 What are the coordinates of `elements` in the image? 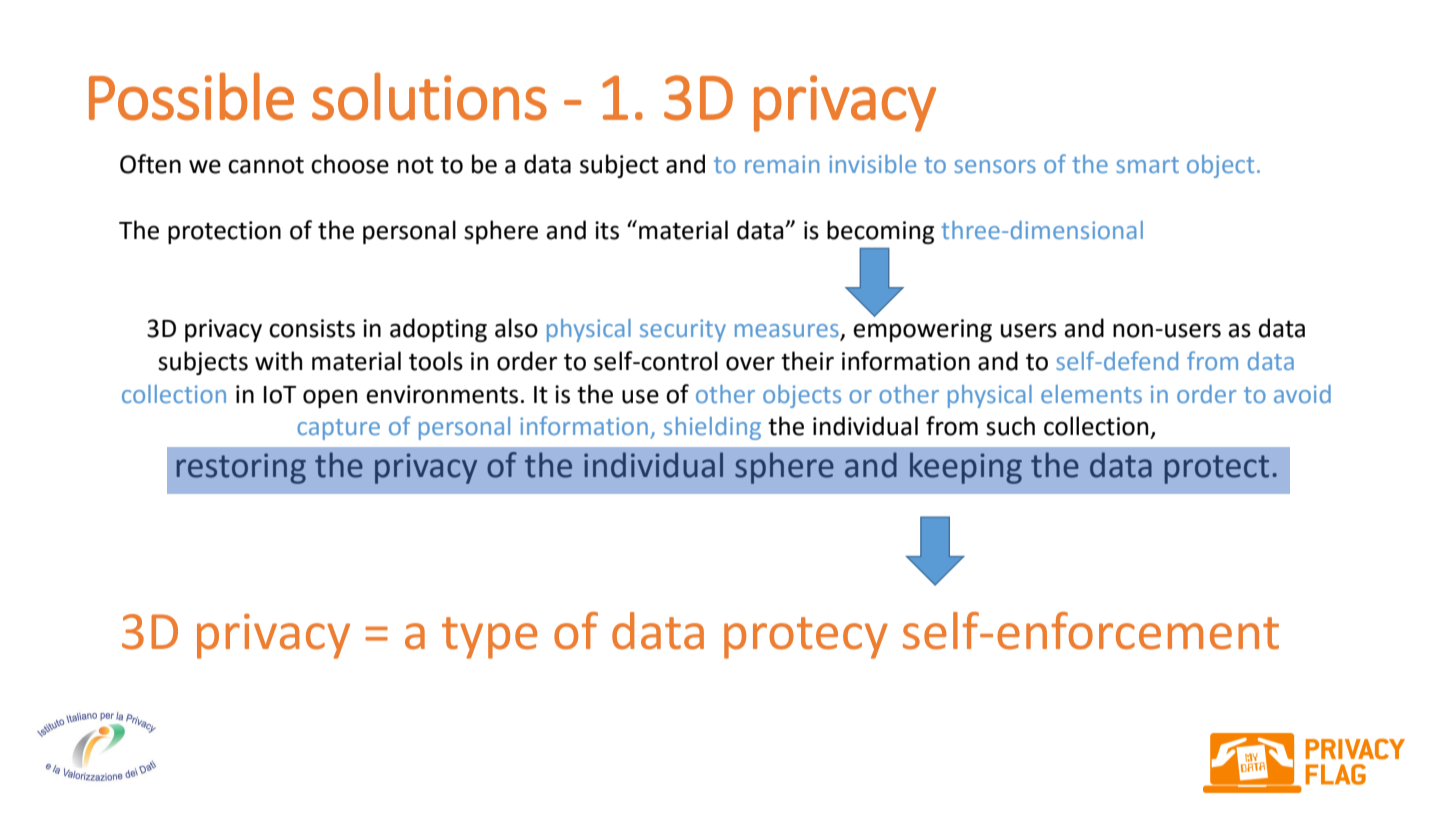 It's located at (1091, 394).
